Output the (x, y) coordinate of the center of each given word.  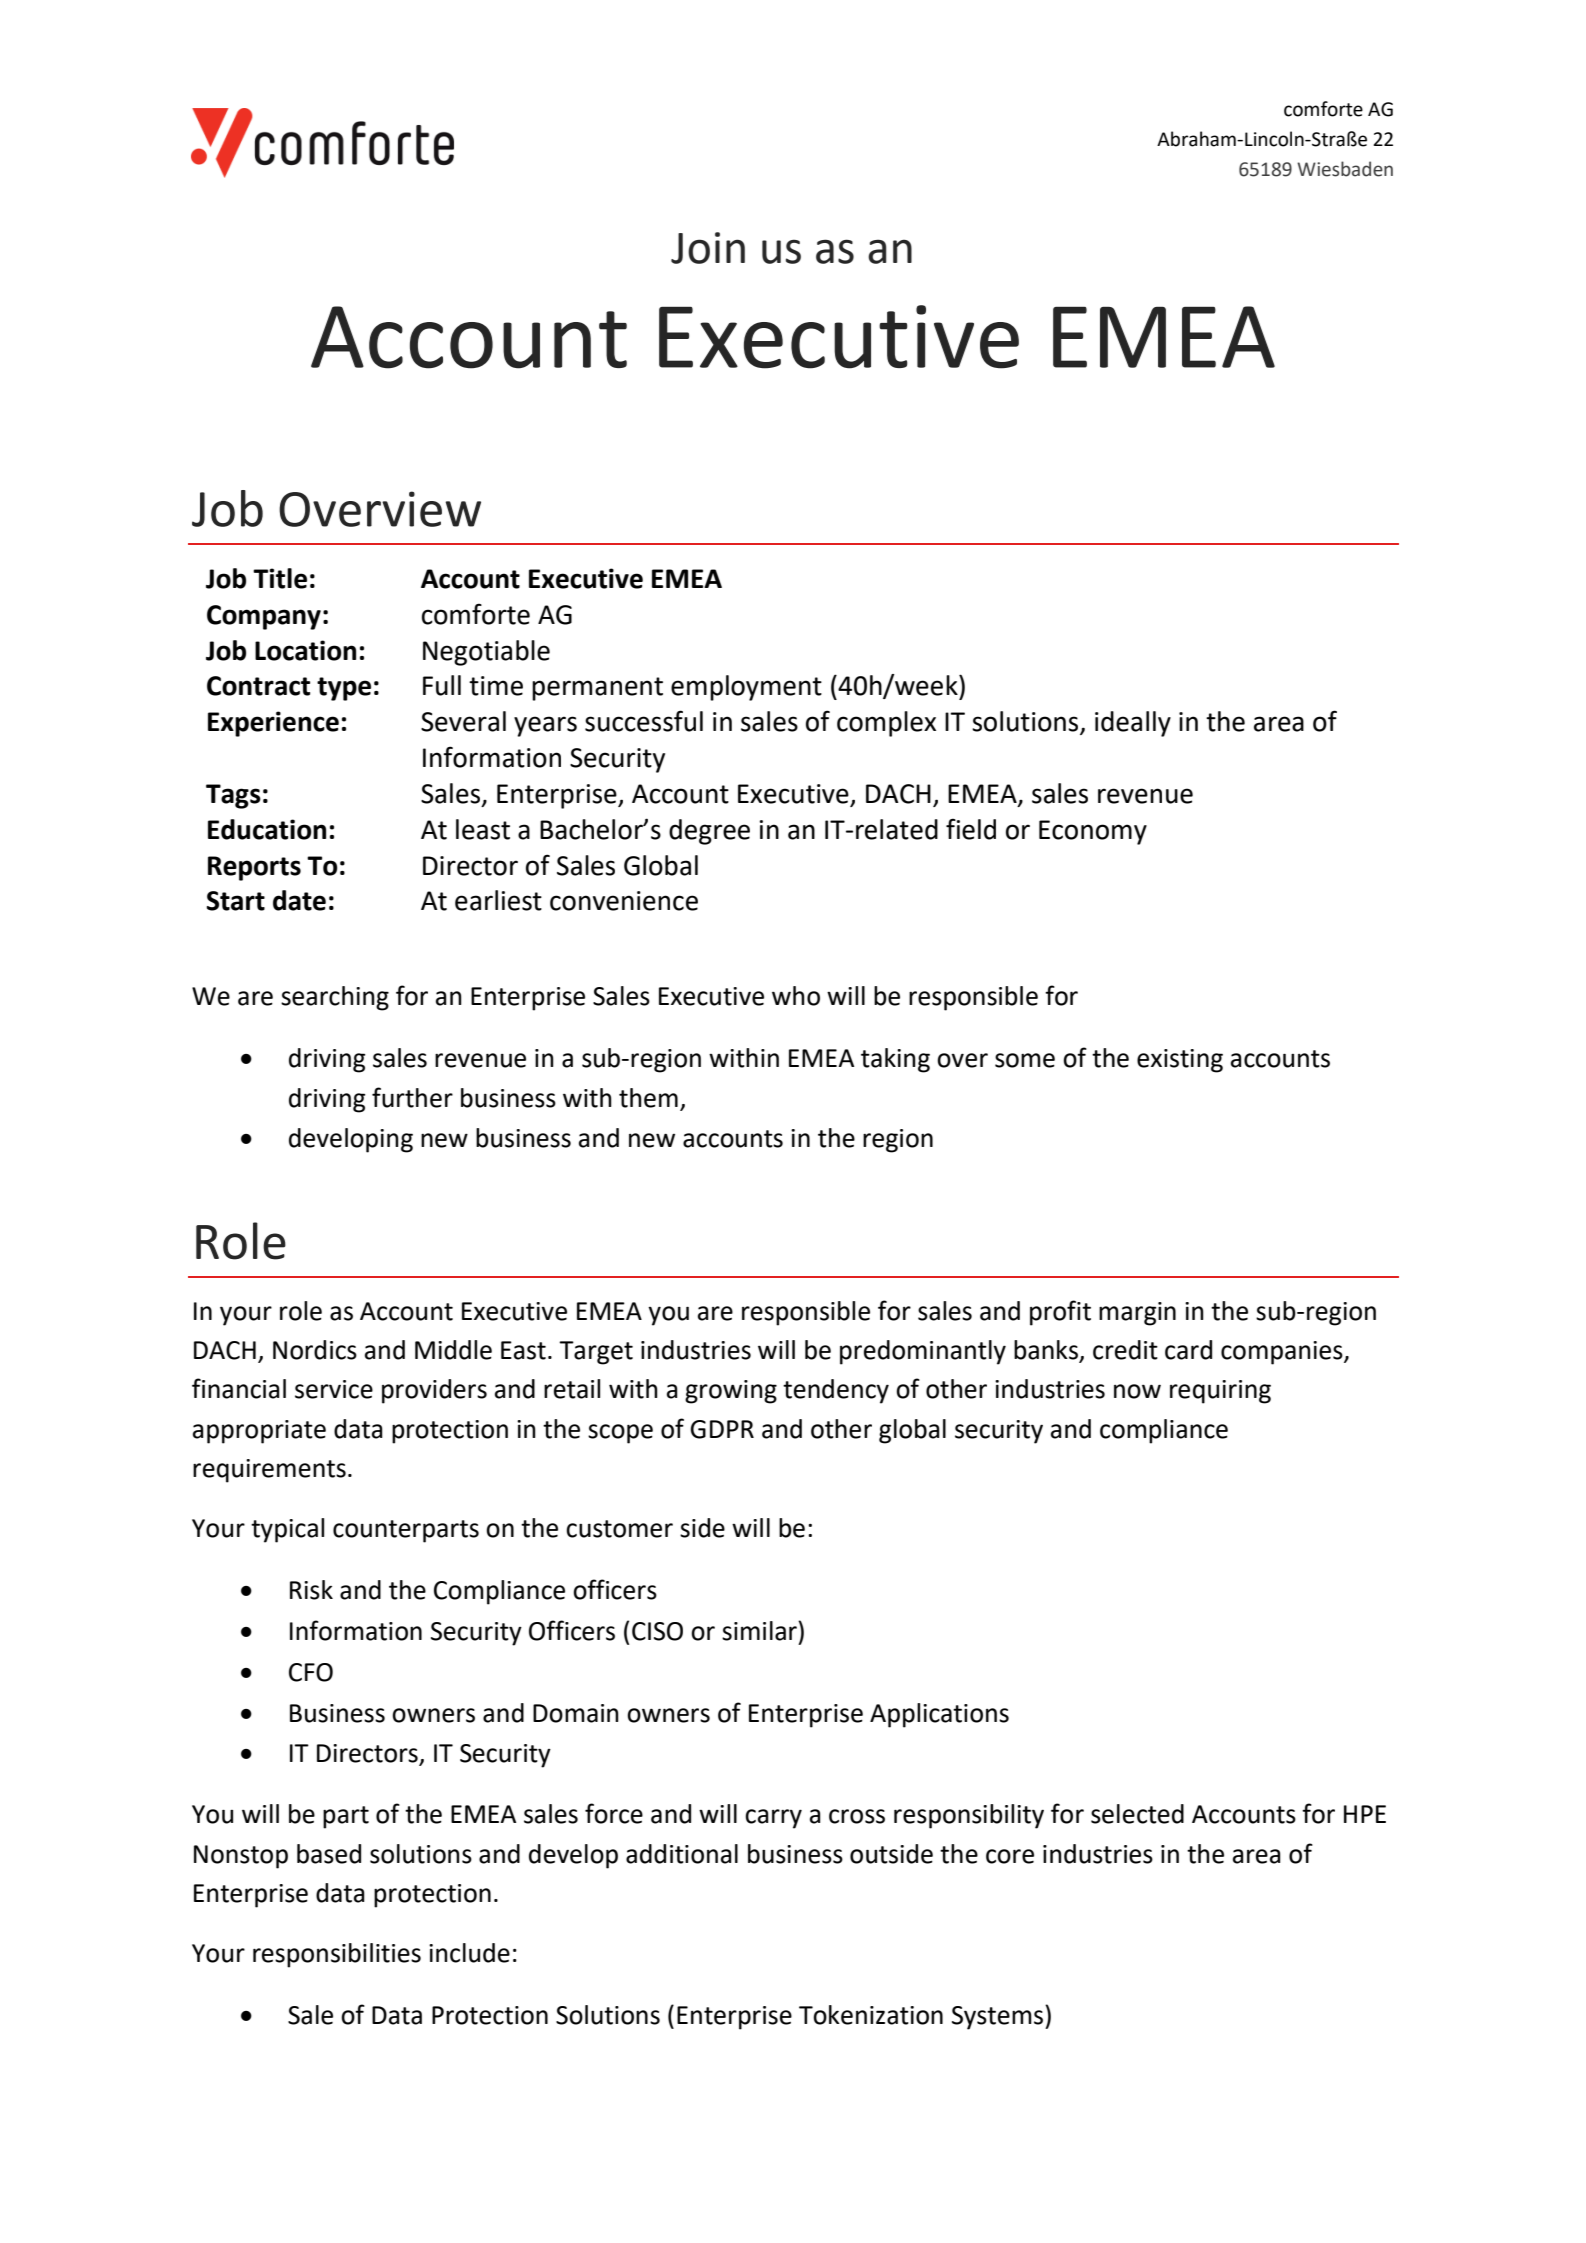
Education (267, 829)
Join (708, 248)
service (334, 1389)
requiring (1220, 1392)
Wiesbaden (1345, 169)
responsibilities (337, 1955)
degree (709, 832)
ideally (1133, 724)
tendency (836, 1391)
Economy (1093, 832)
